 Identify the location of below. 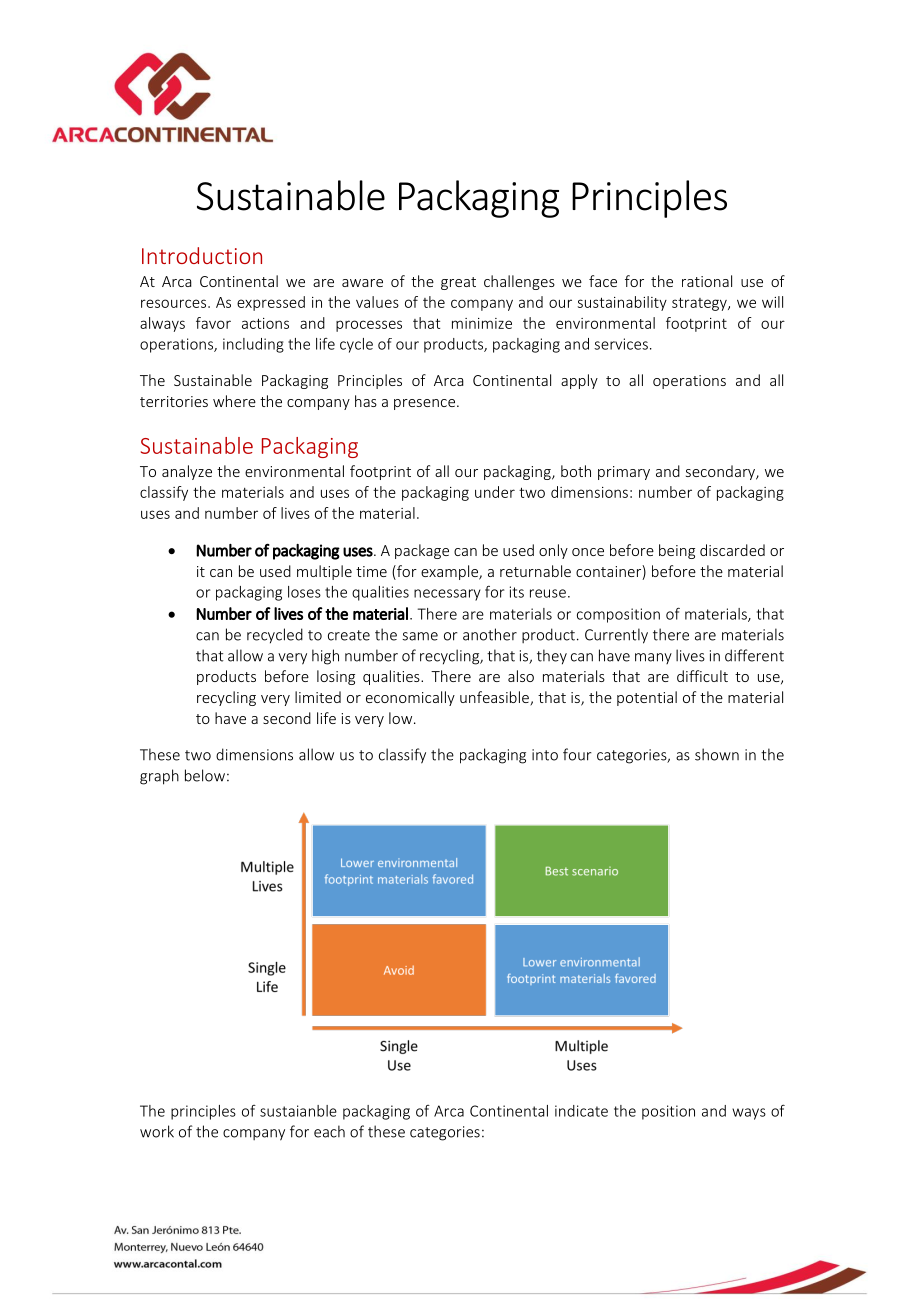
(205, 775).
